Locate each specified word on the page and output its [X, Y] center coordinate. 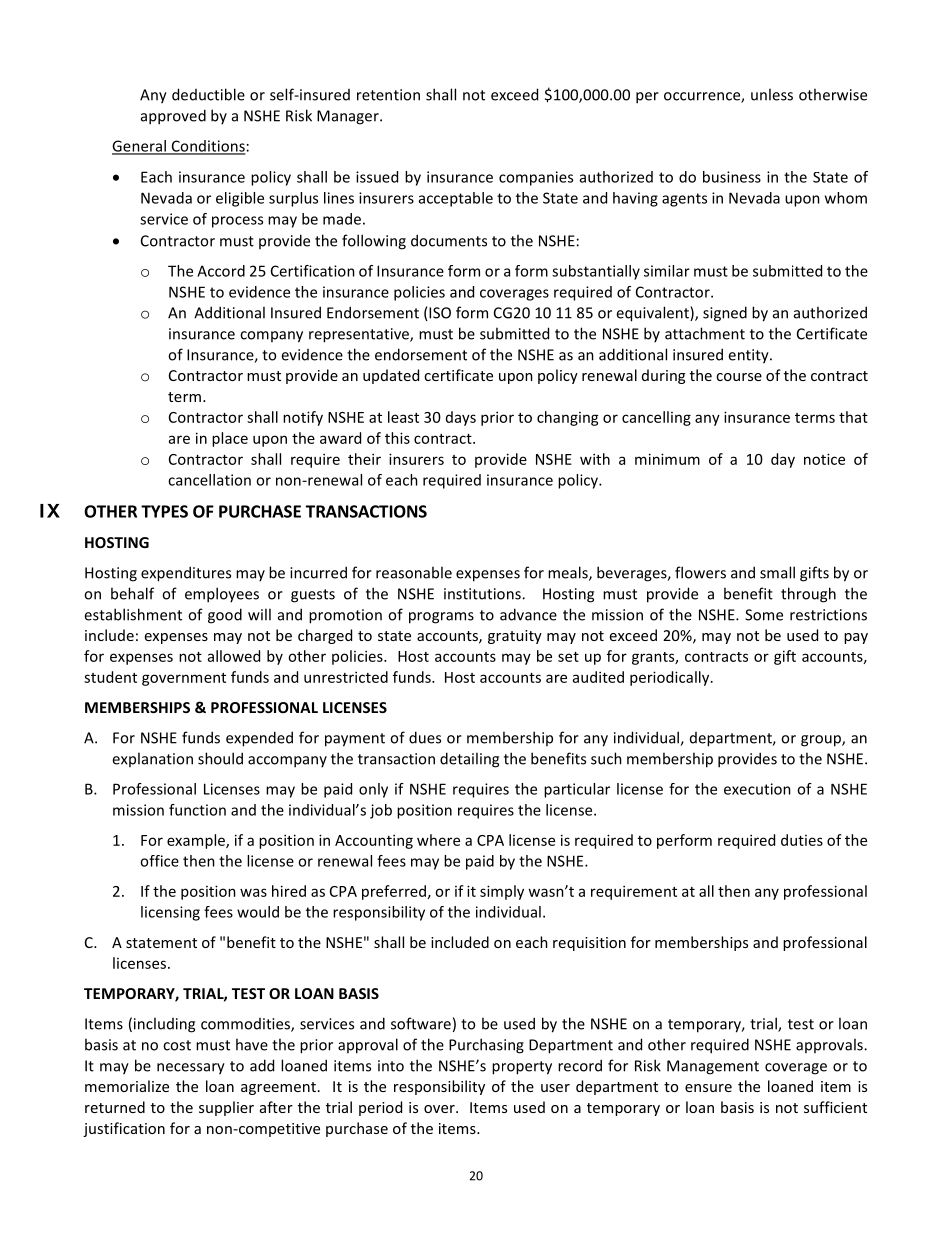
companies [536, 178]
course [739, 377]
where [438, 840]
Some [764, 615]
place [230, 439]
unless [772, 94]
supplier [226, 1108]
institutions [483, 594]
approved [173, 117]
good [225, 616]
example [197, 841]
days [461, 418]
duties [802, 840]
